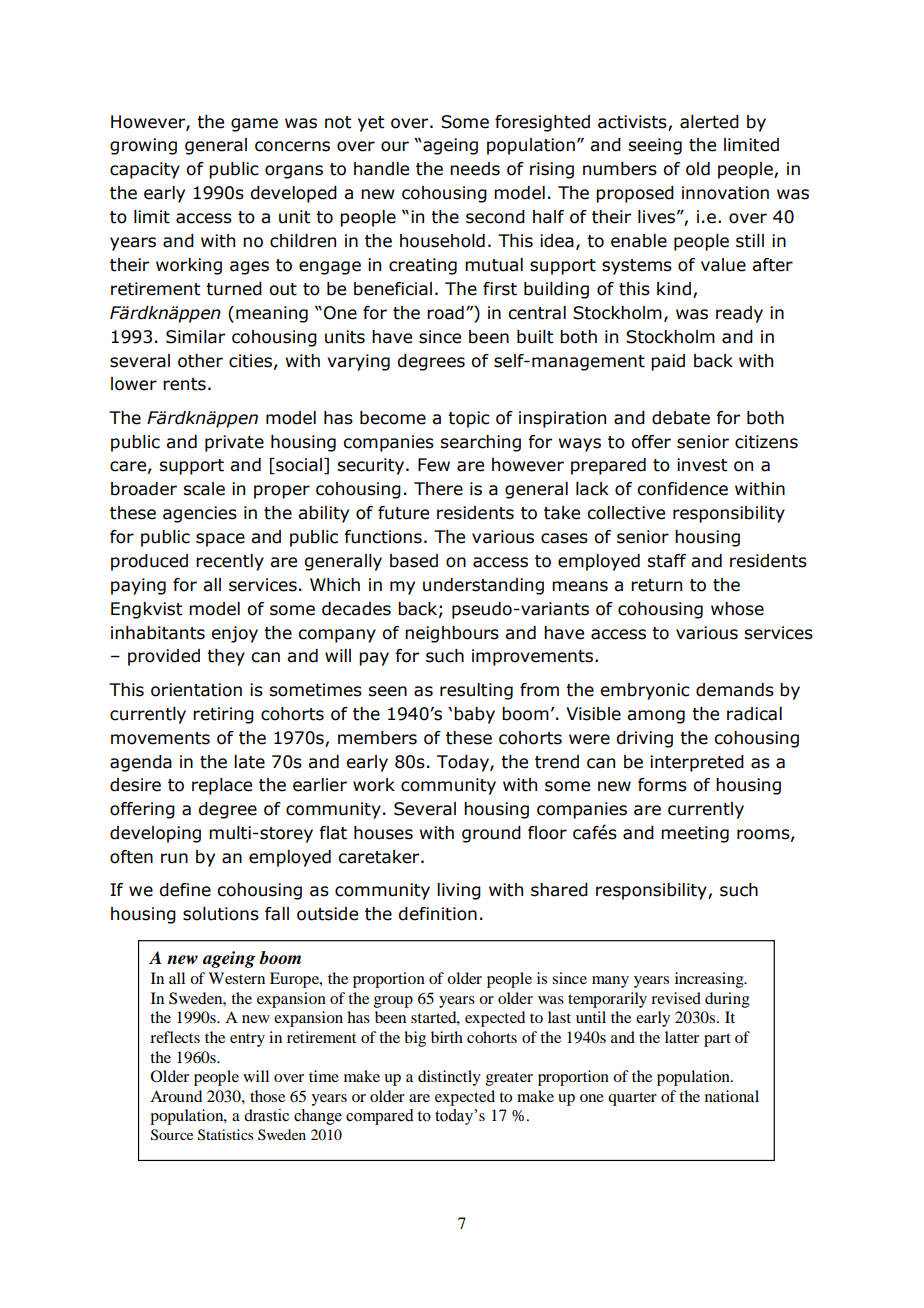 The width and height of the screenshot is (924, 1308). Describe the element at coordinates (449, 1078) in the screenshot. I see `distinctly` at that location.
